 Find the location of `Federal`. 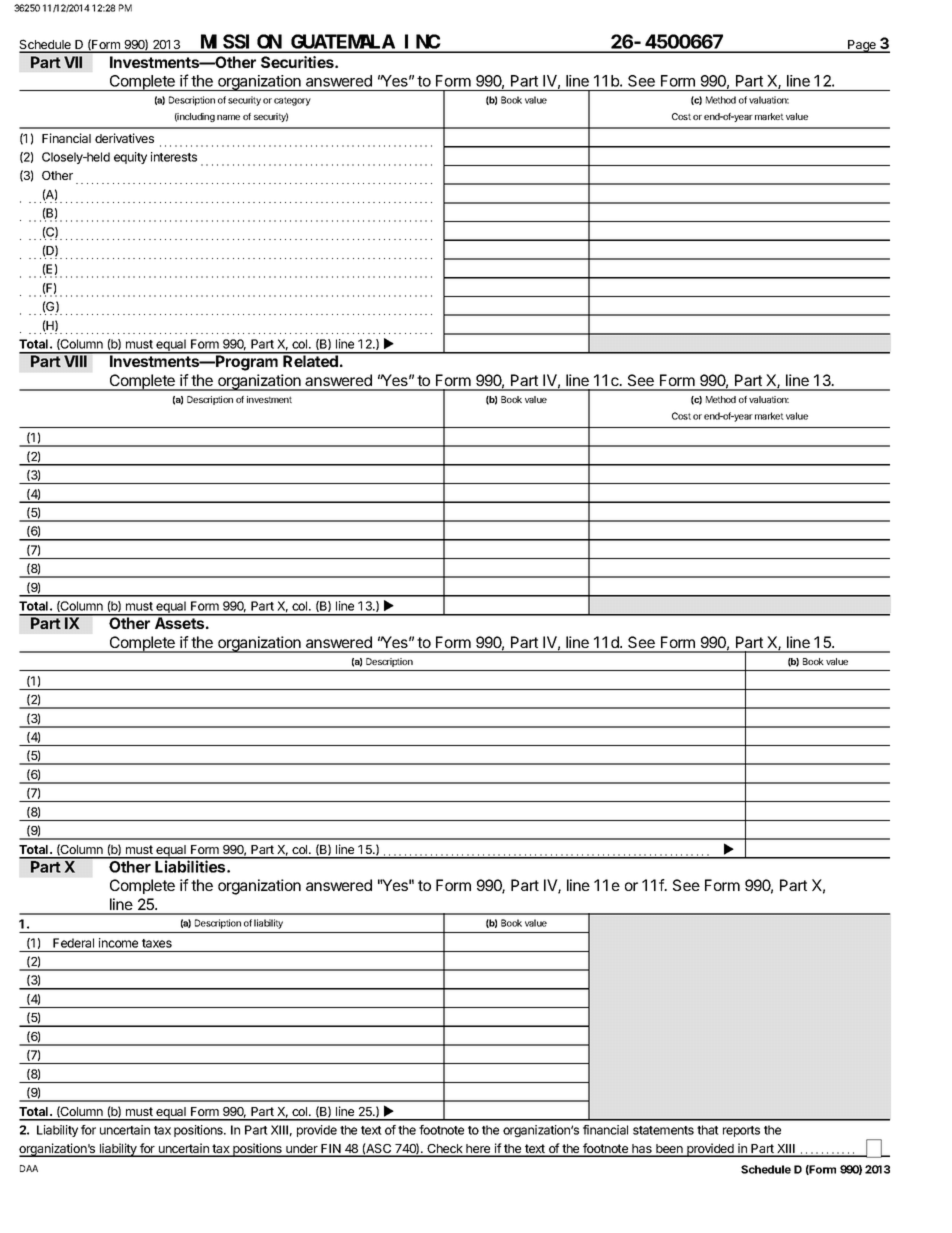

Federal is located at coordinates (73, 943).
